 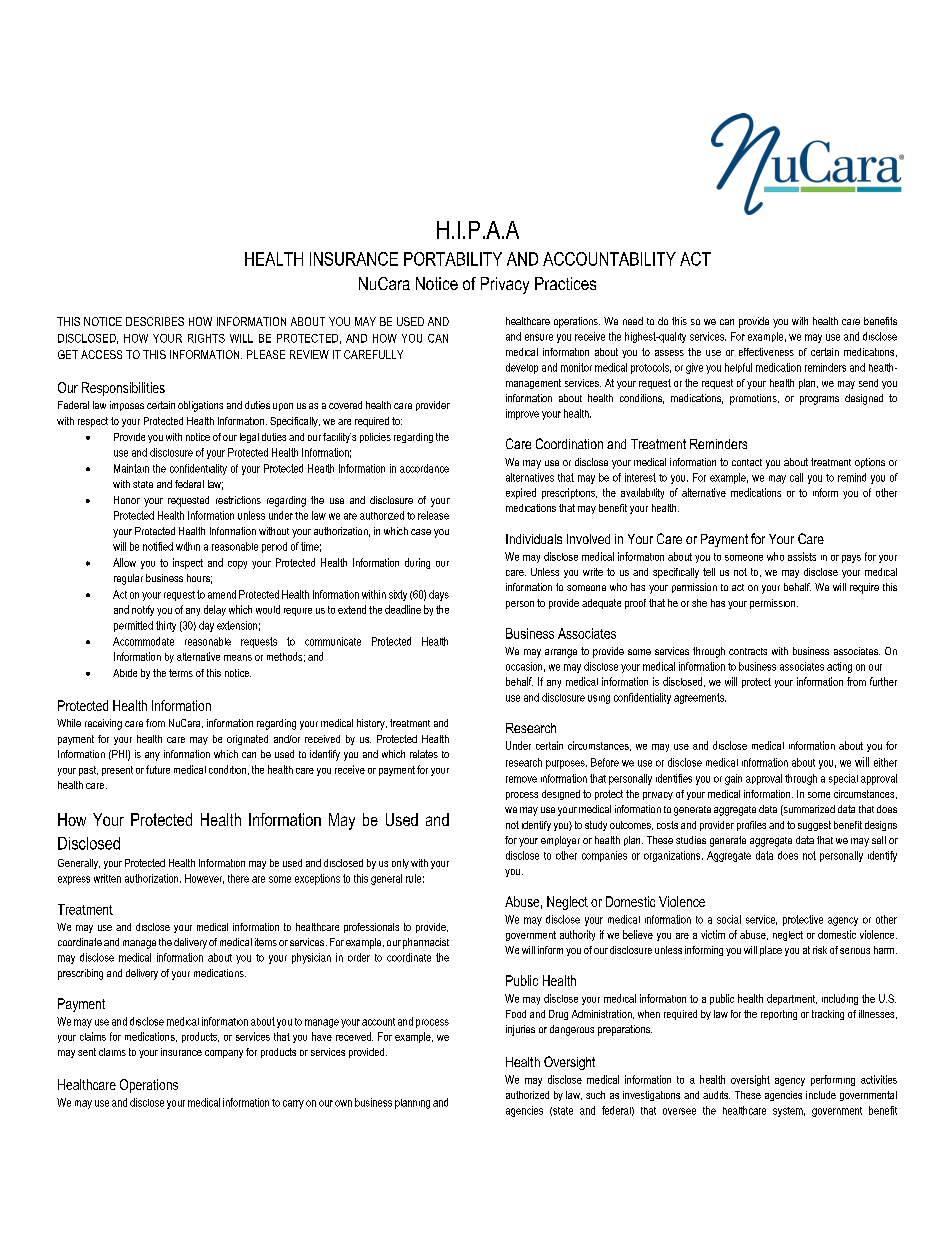 What do you see at coordinates (521, 779) in the page?
I see `remove` at bounding box center [521, 779].
